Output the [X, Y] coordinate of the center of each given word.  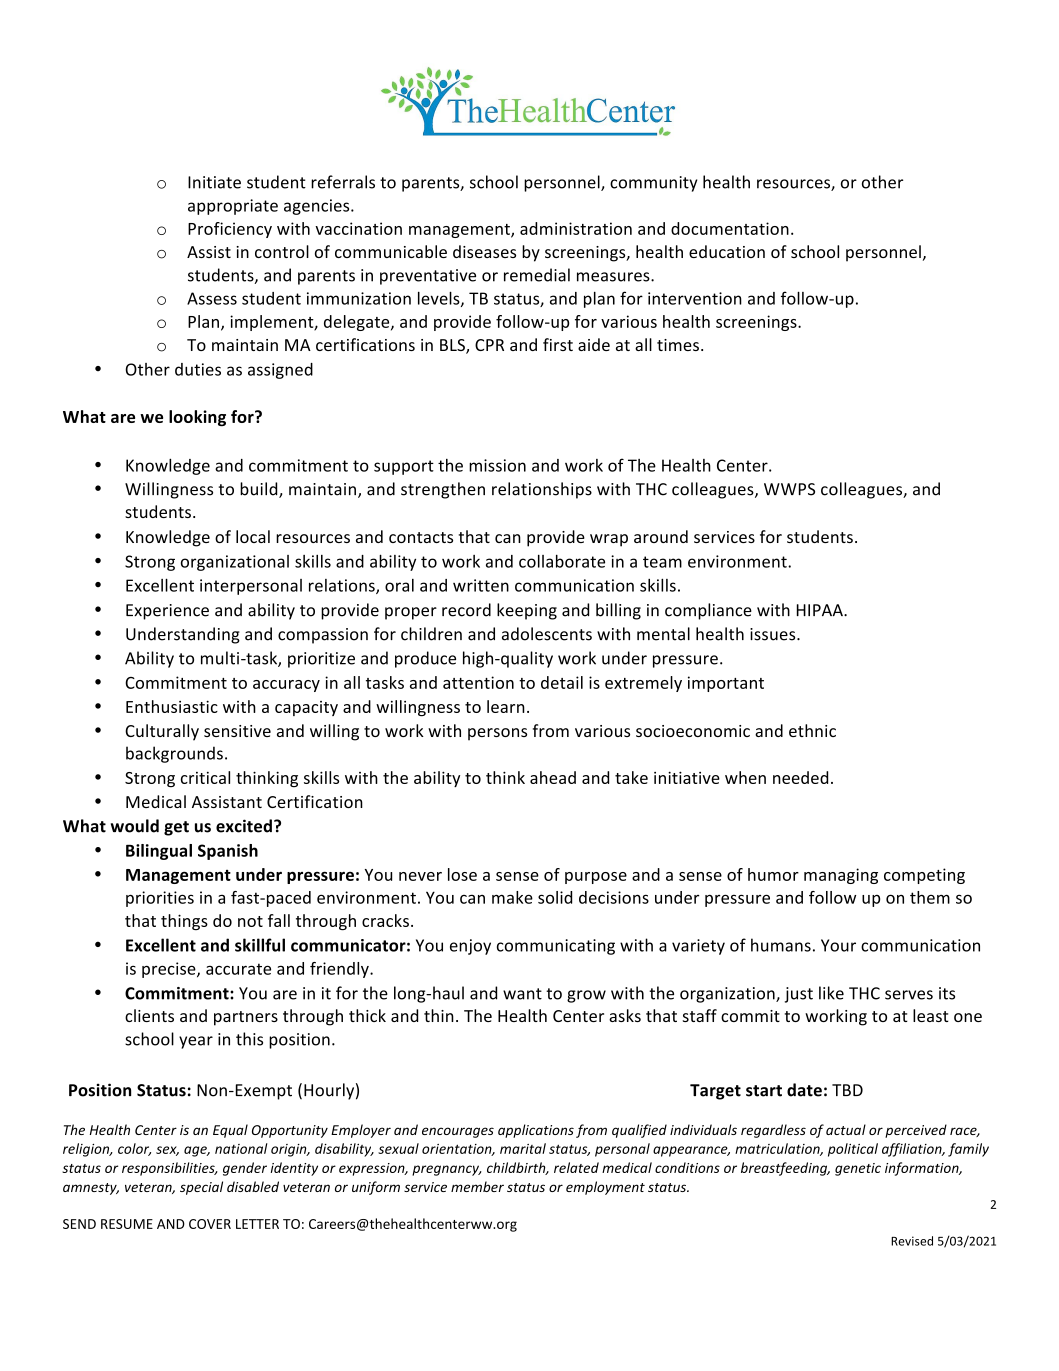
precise [170, 970]
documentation [730, 228]
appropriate [233, 207]
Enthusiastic [172, 706]
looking [197, 418]
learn [506, 706]
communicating [556, 947]
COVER [210, 1224]
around [661, 536]
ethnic [812, 730]
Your [838, 945]
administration [576, 228]
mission [497, 465]
